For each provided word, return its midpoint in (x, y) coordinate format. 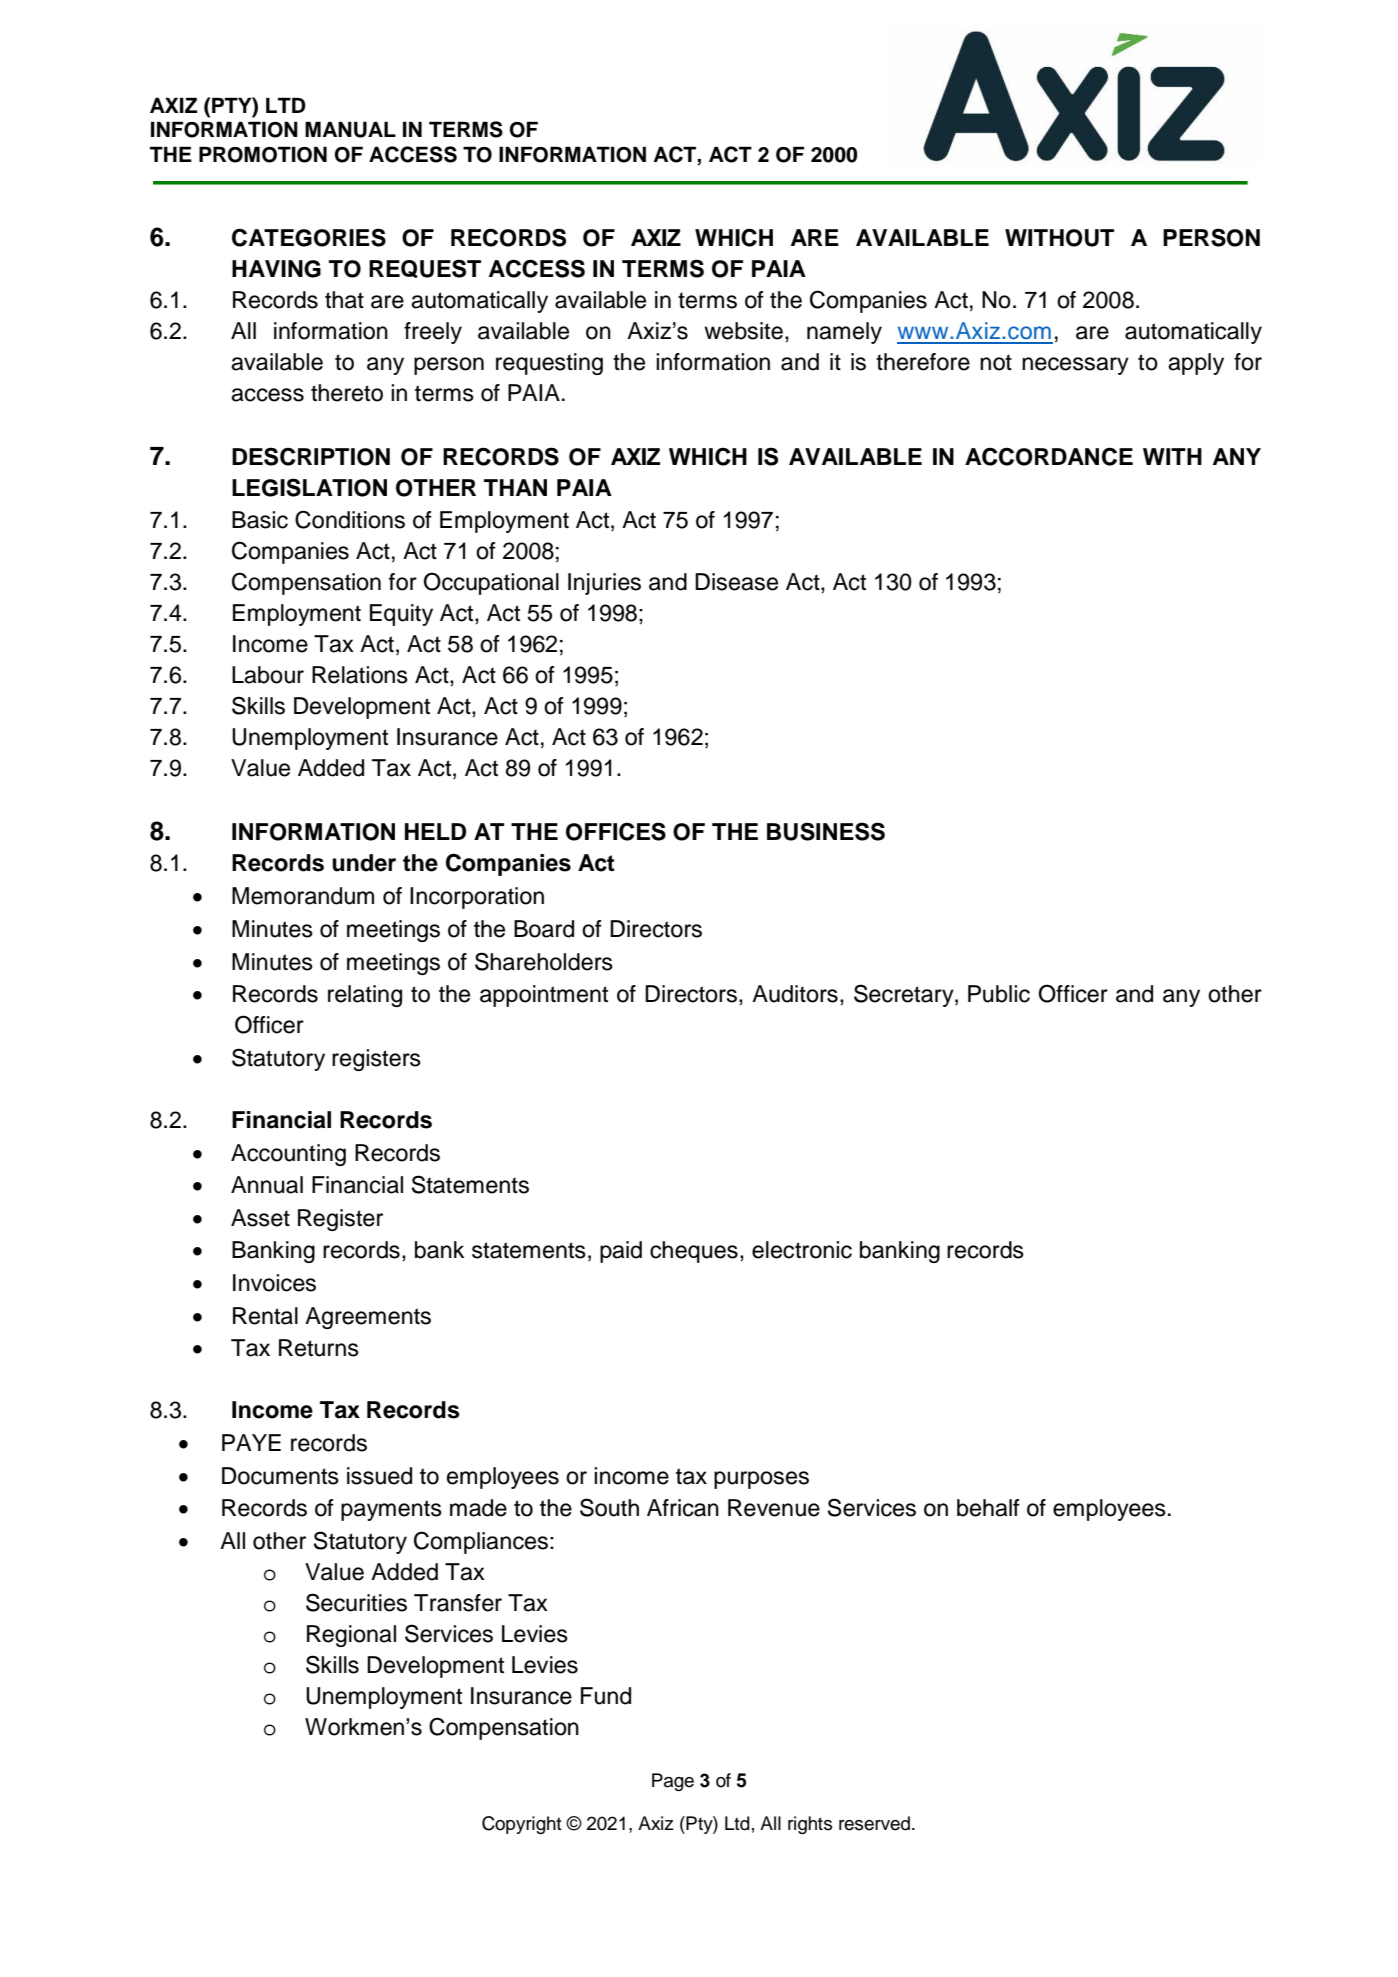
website (743, 331)
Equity (401, 615)
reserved (874, 1823)
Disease (736, 582)
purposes (761, 1480)
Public (999, 994)
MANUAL (350, 129)
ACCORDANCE (1049, 456)
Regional (351, 1636)
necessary (1075, 366)
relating (365, 996)
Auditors (795, 994)
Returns (319, 1348)
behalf (988, 1508)
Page (673, 1782)
